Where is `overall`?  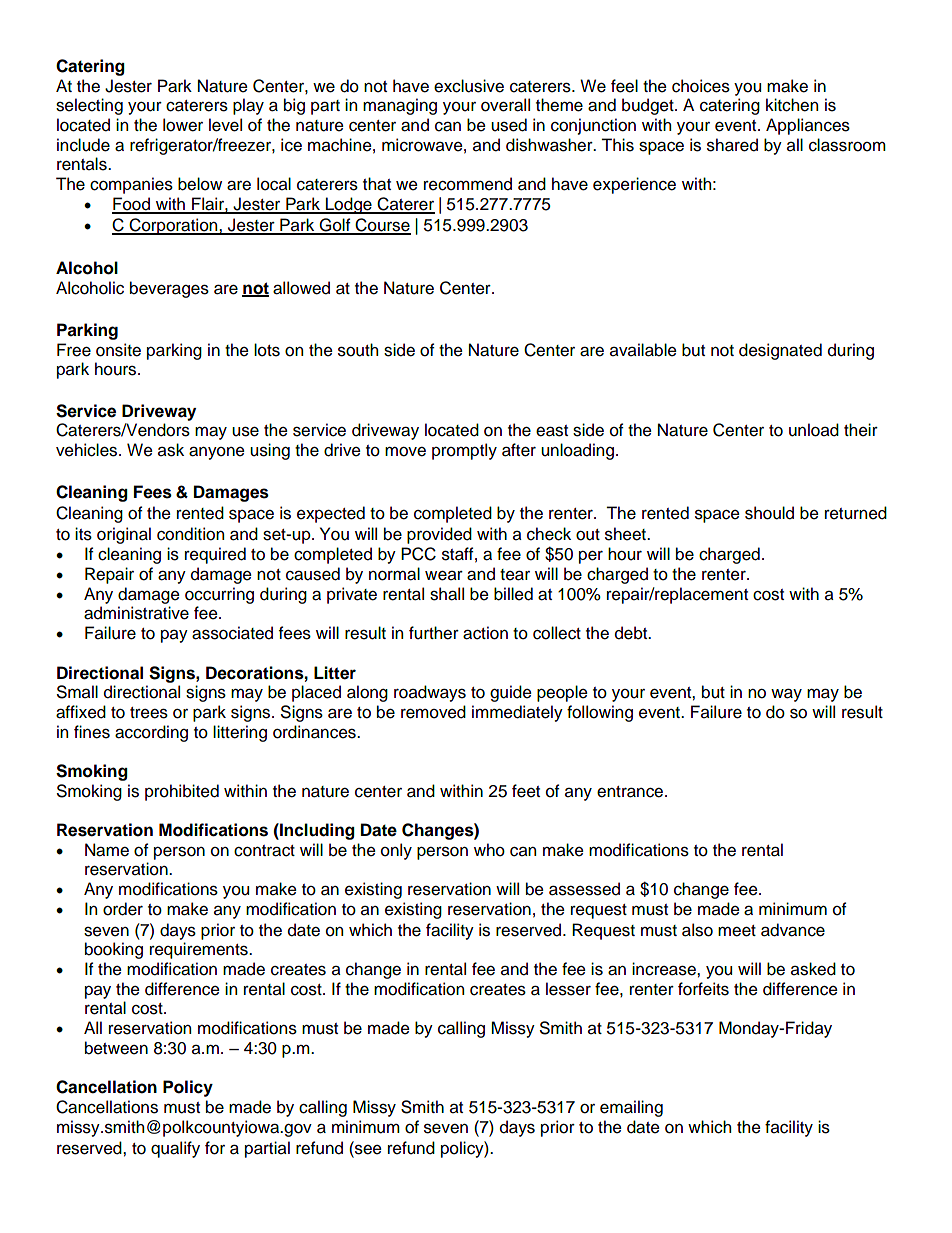
overall is located at coordinates (505, 105).
